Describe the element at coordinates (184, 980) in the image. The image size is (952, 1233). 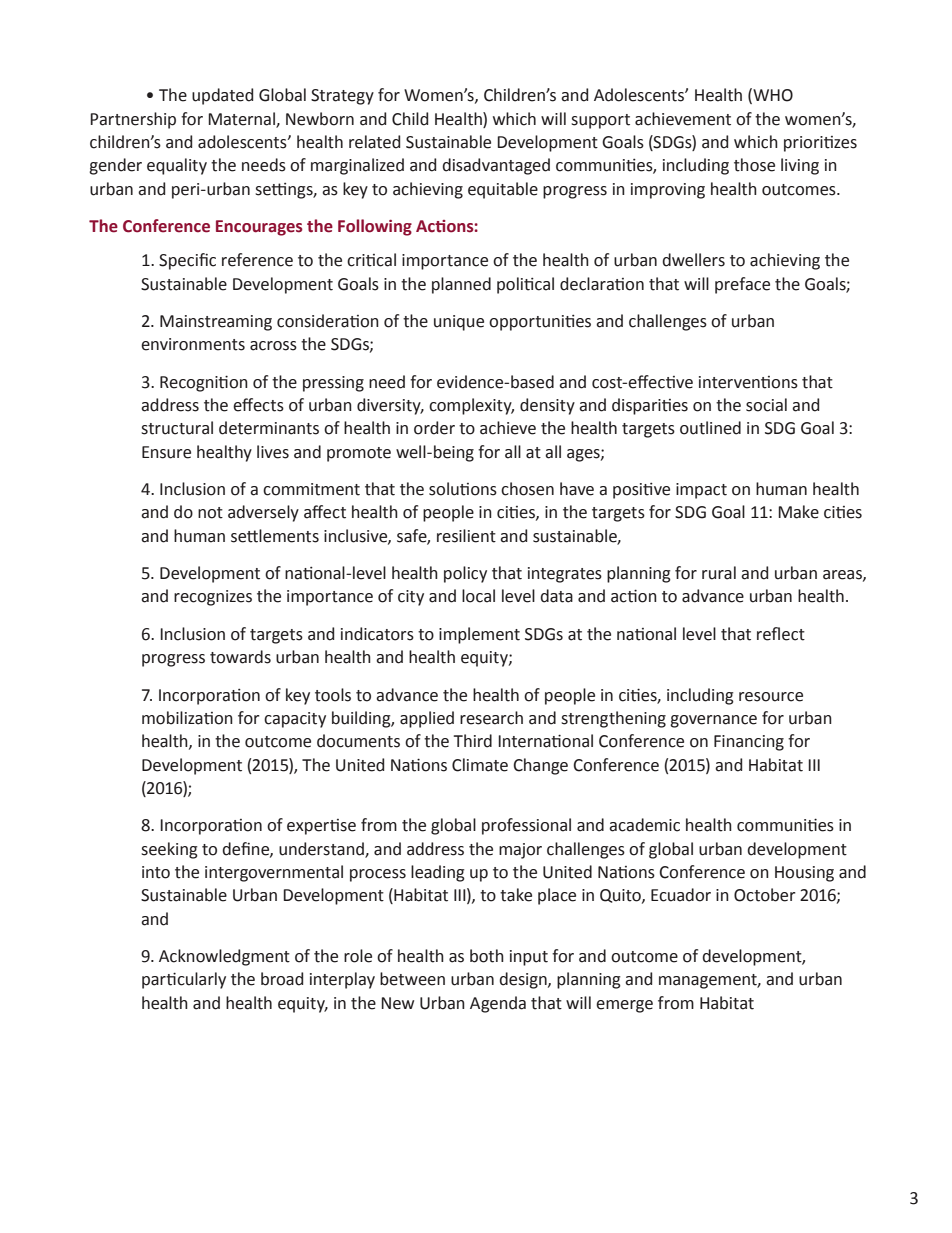
I see `particularly` at that location.
